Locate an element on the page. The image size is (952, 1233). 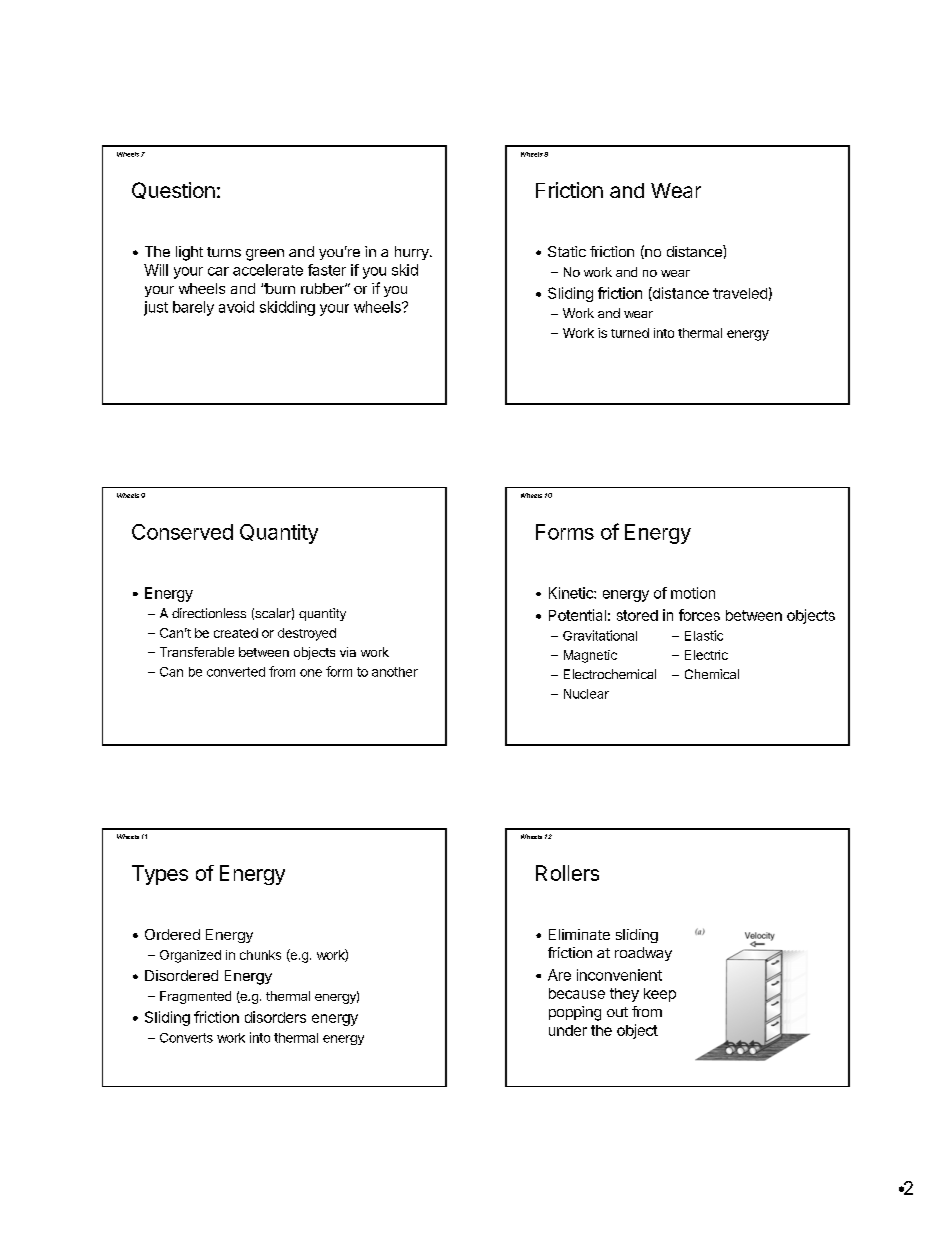
Static is located at coordinates (567, 251).
